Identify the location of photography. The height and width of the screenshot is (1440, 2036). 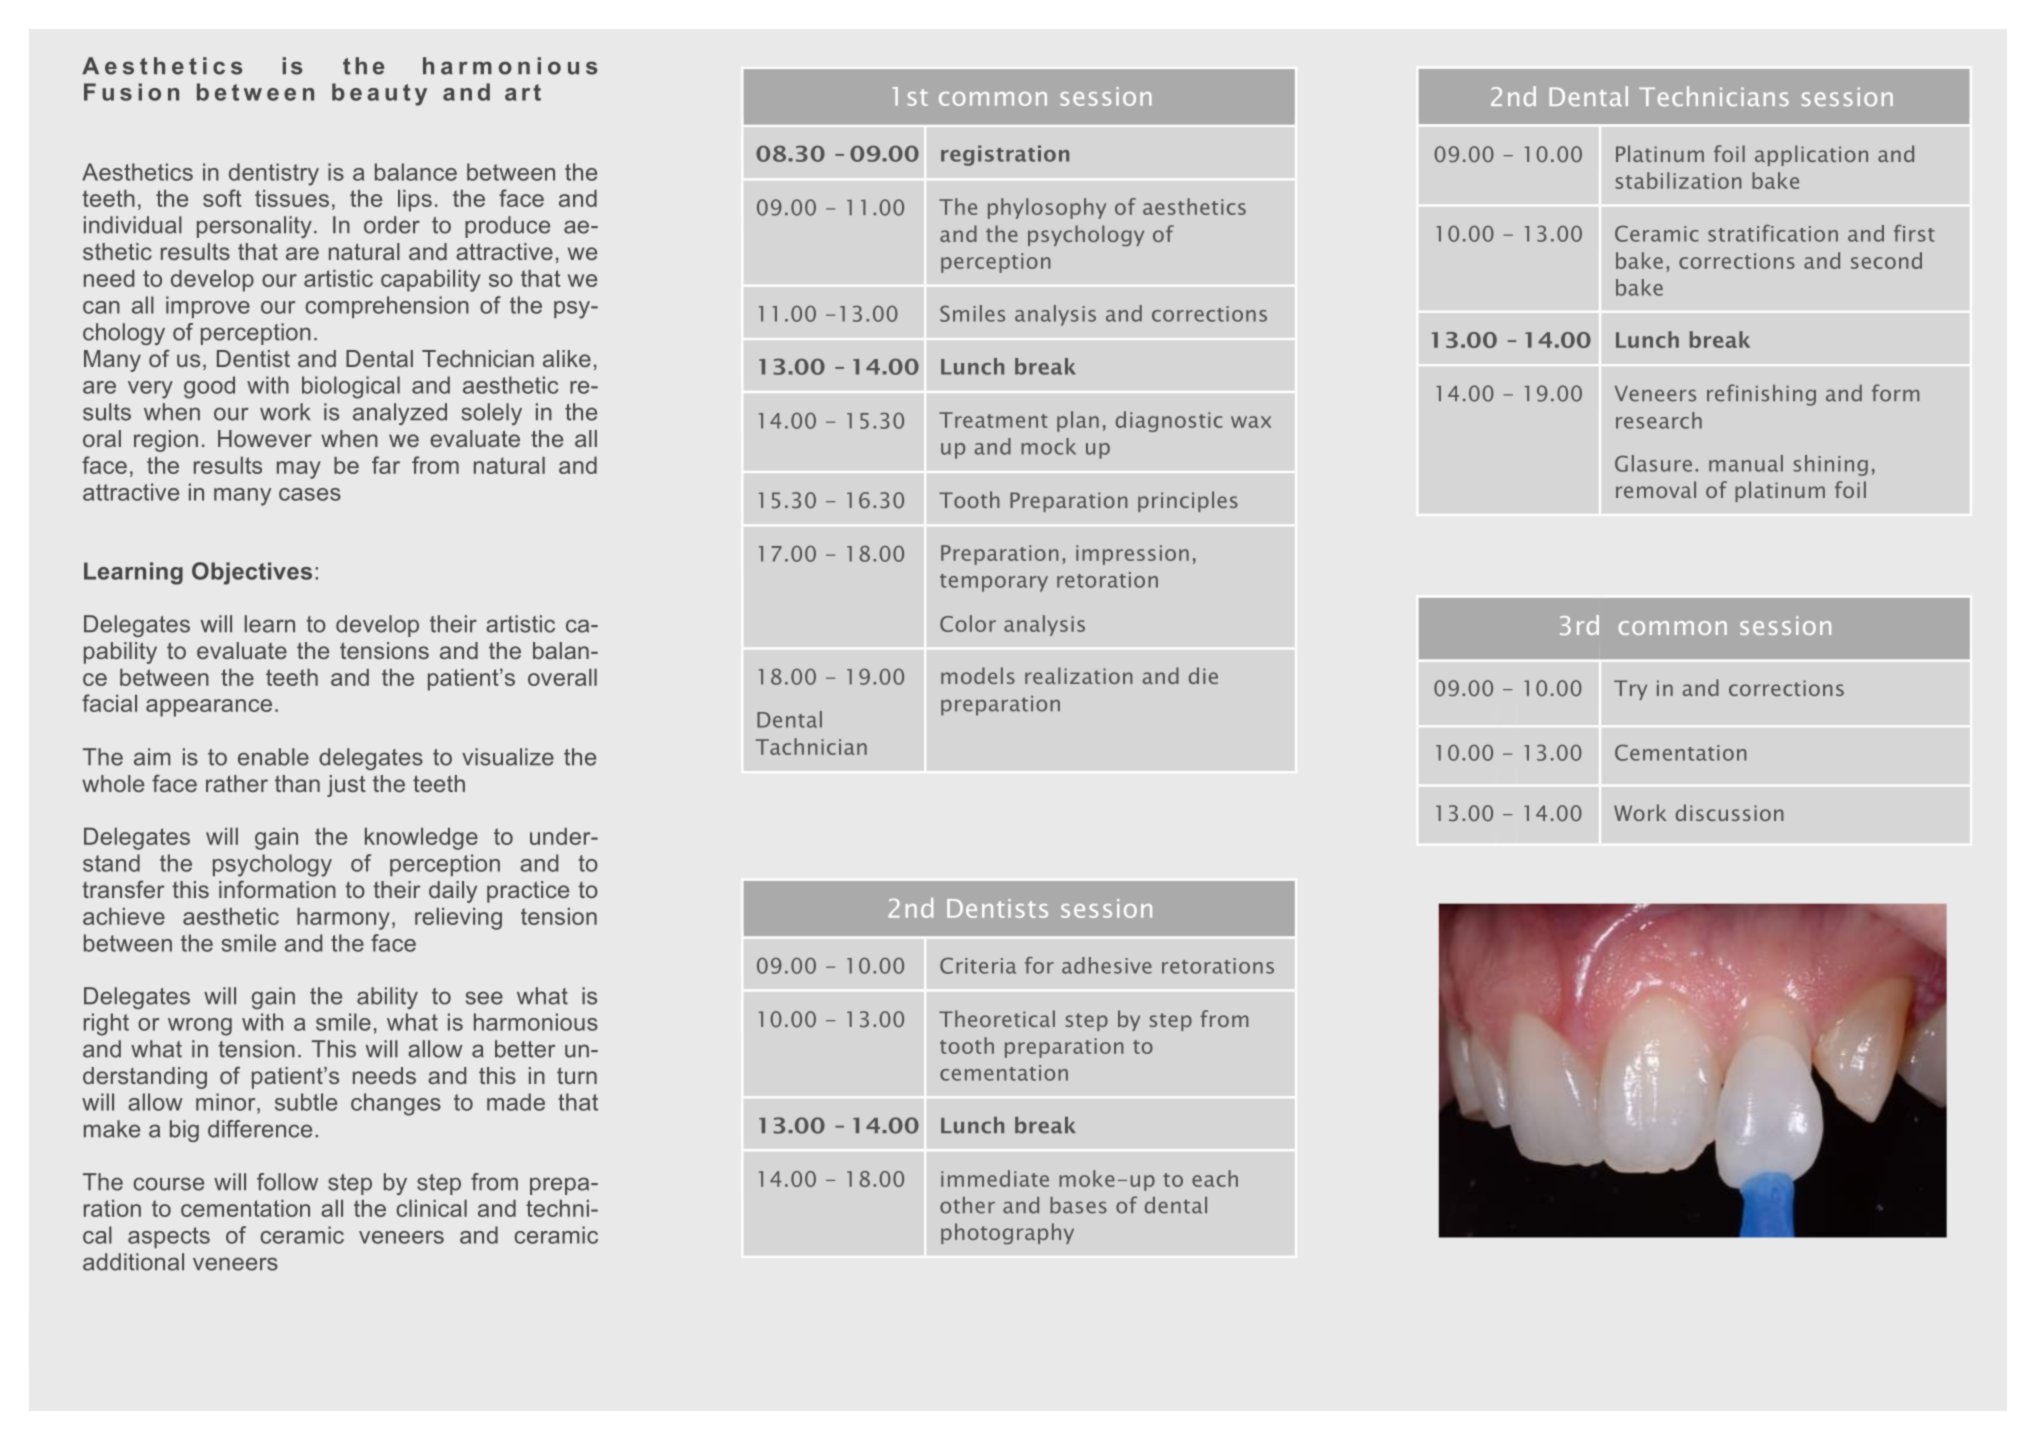
(1007, 1234).
